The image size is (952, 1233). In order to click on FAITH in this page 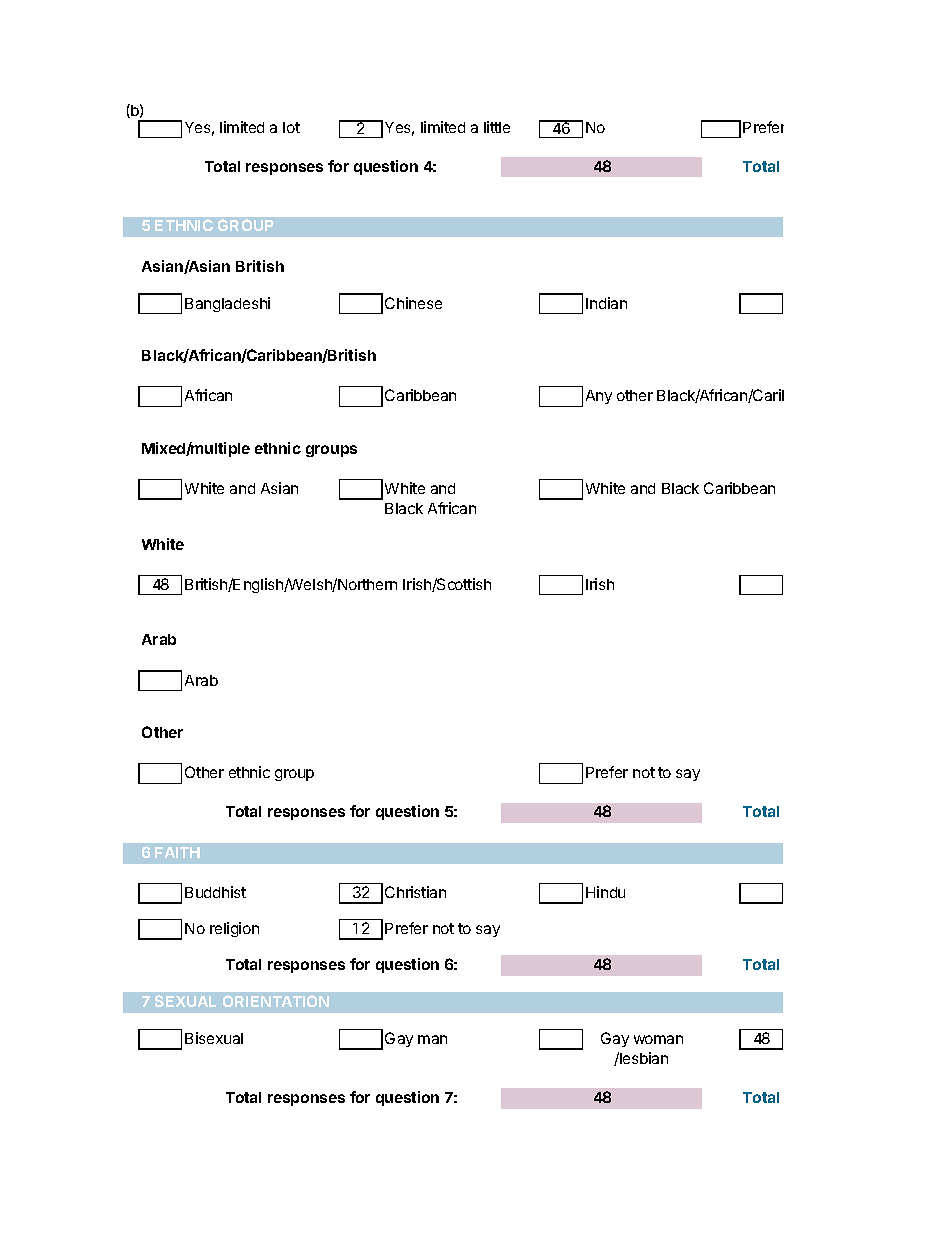, I will do `click(177, 852)`.
